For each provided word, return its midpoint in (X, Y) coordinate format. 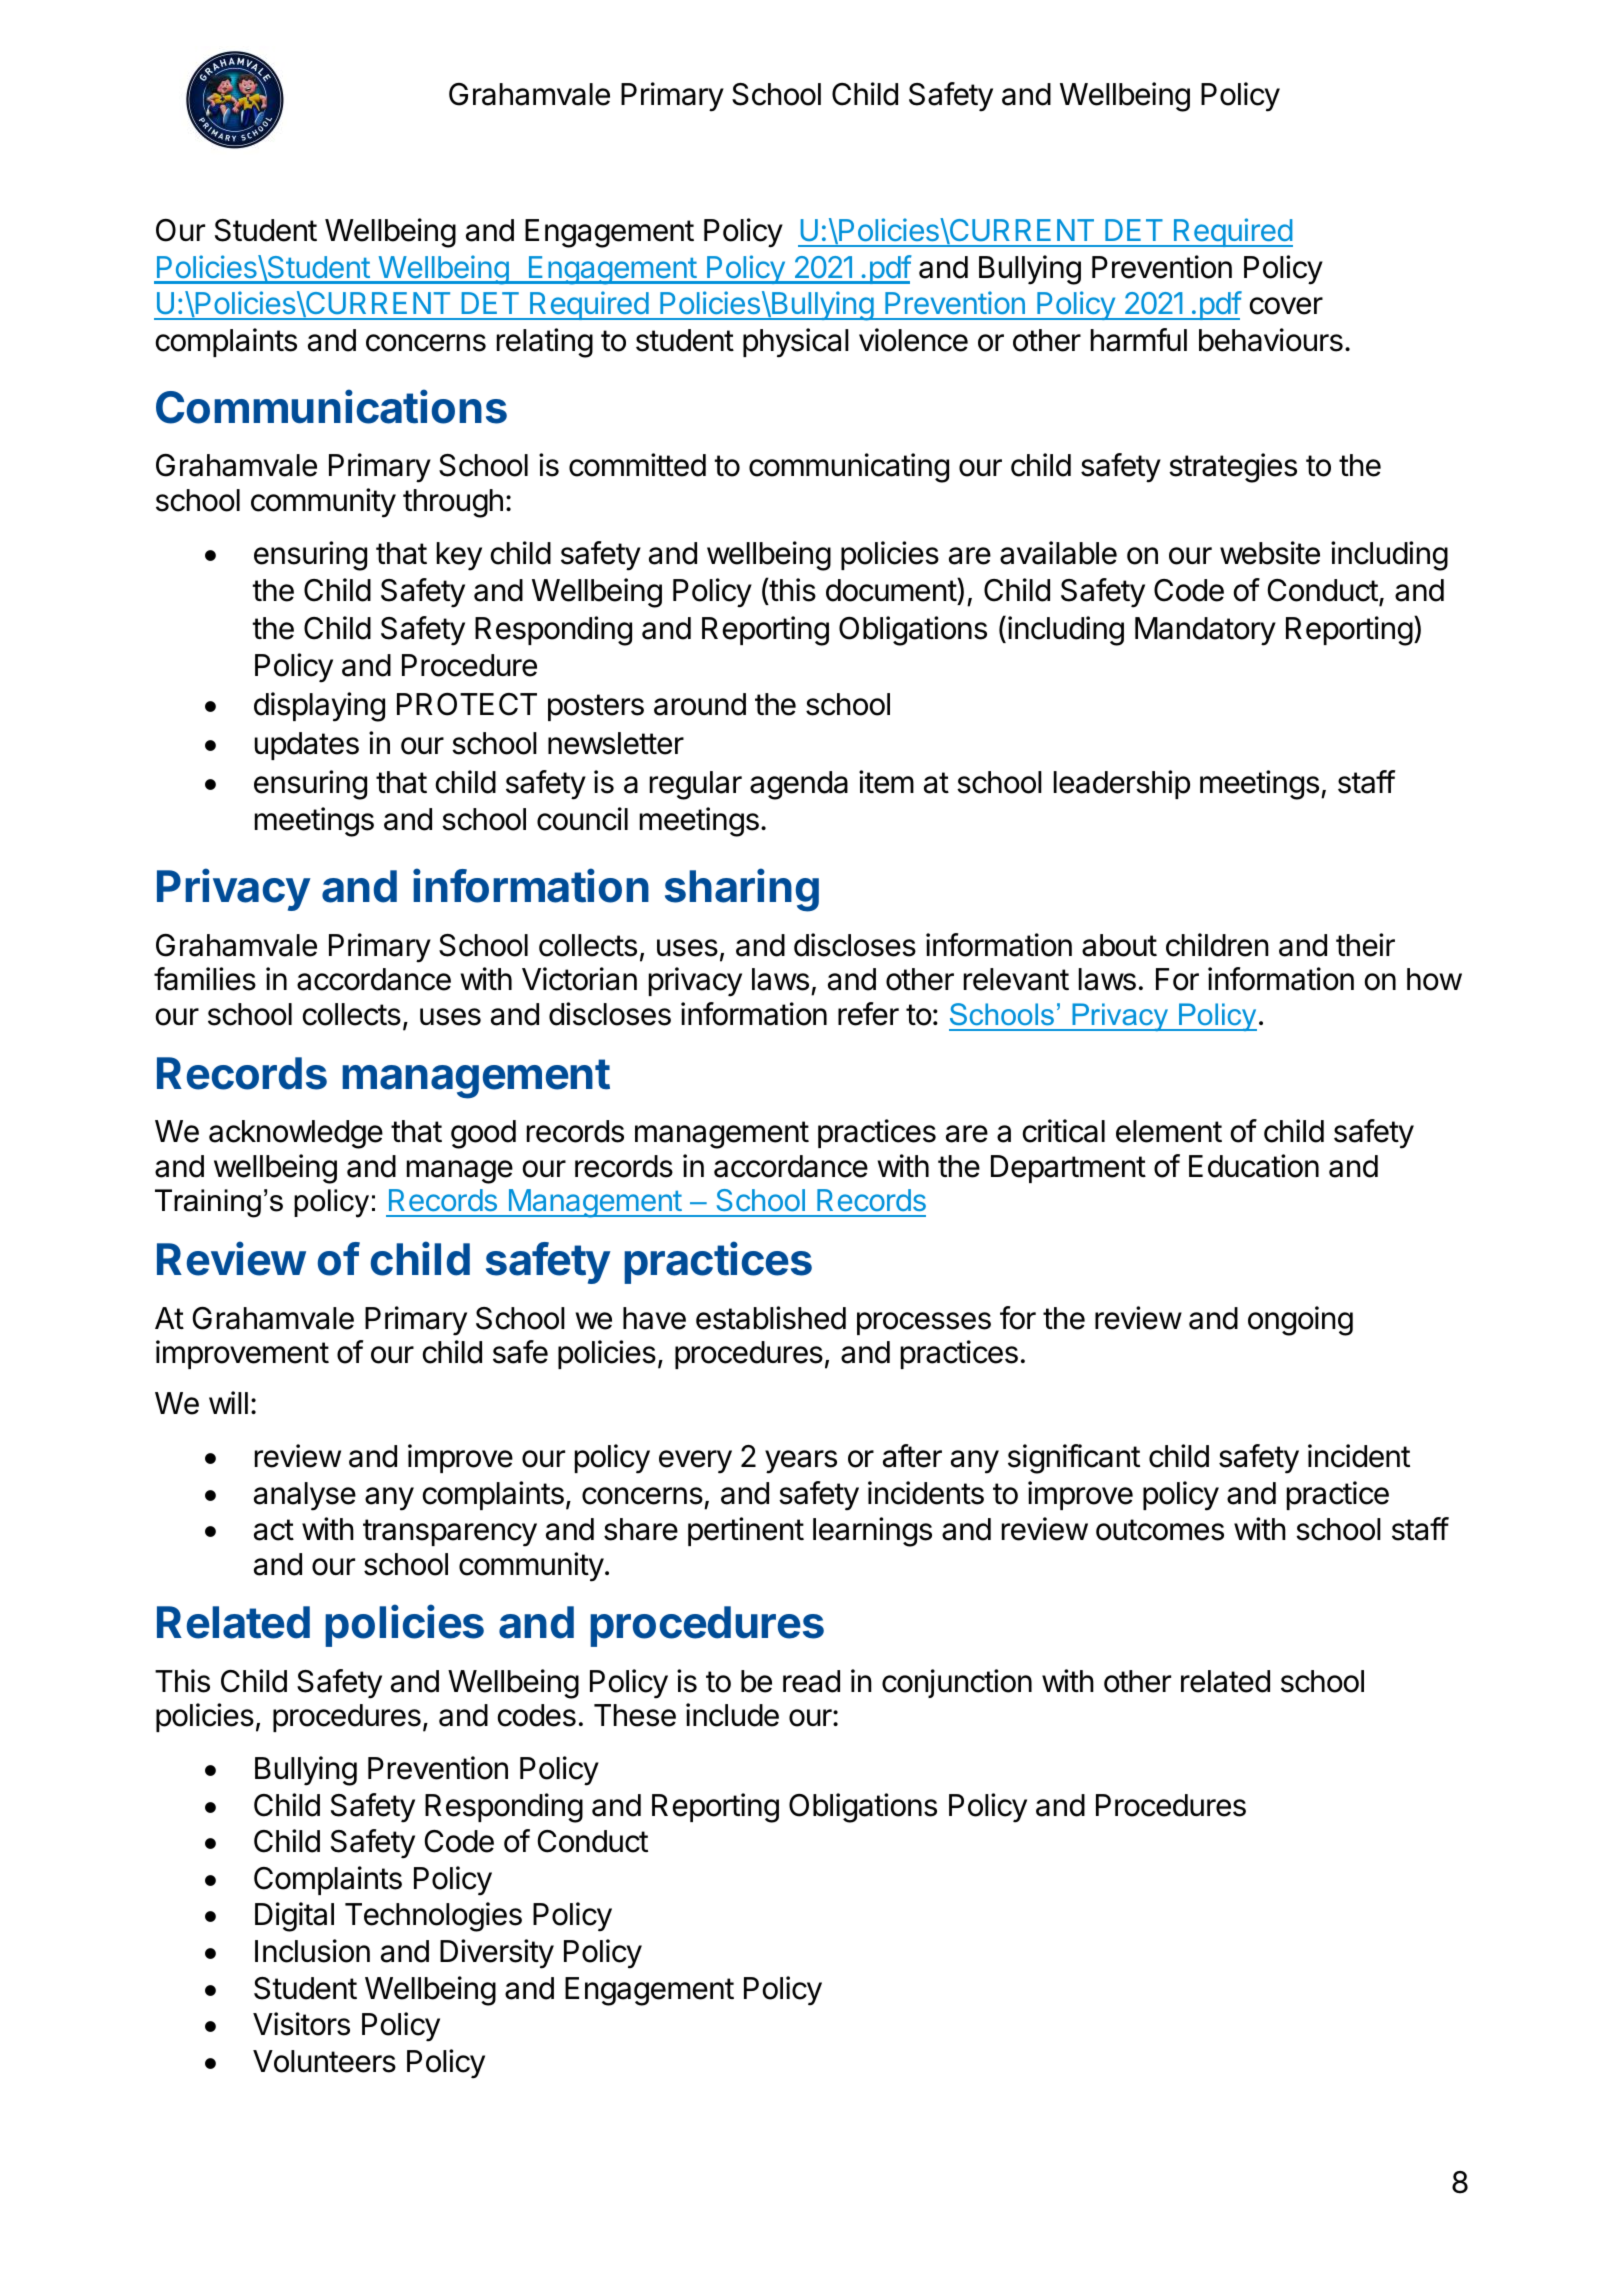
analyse (305, 1496)
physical (796, 343)
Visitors (301, 2024)
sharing (742, 890)
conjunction (957, 1683)
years (801, 1462)
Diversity (497, 1954)
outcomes (1160, 1530)
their (1365, 945)
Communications (331, 406)
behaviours (1271, 340)
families (205, 979)
